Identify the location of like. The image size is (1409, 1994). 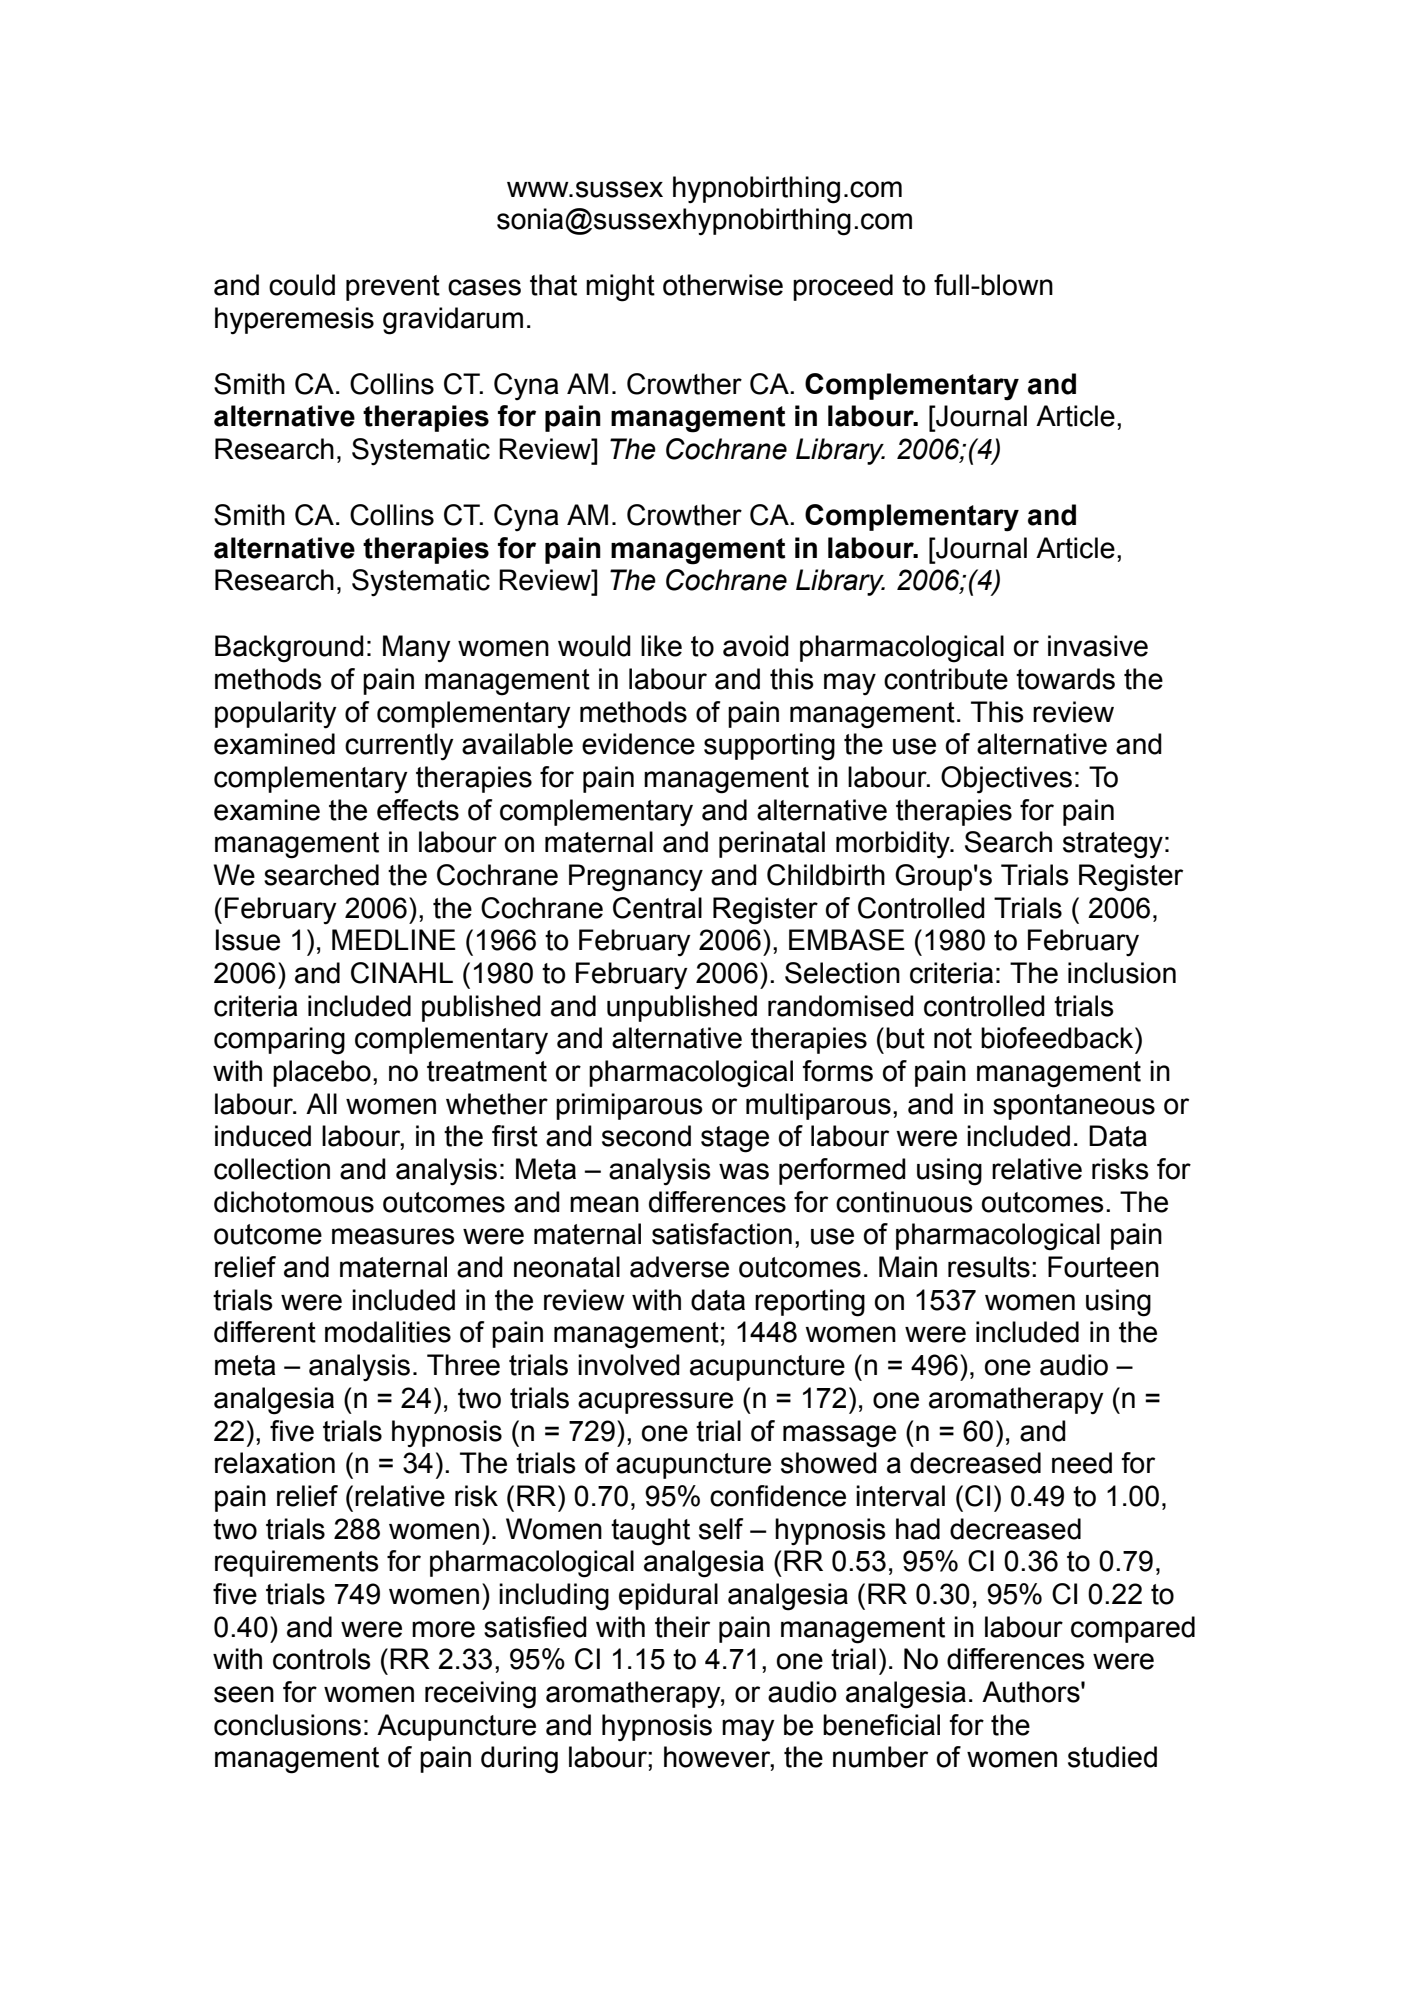
(661, 646).
